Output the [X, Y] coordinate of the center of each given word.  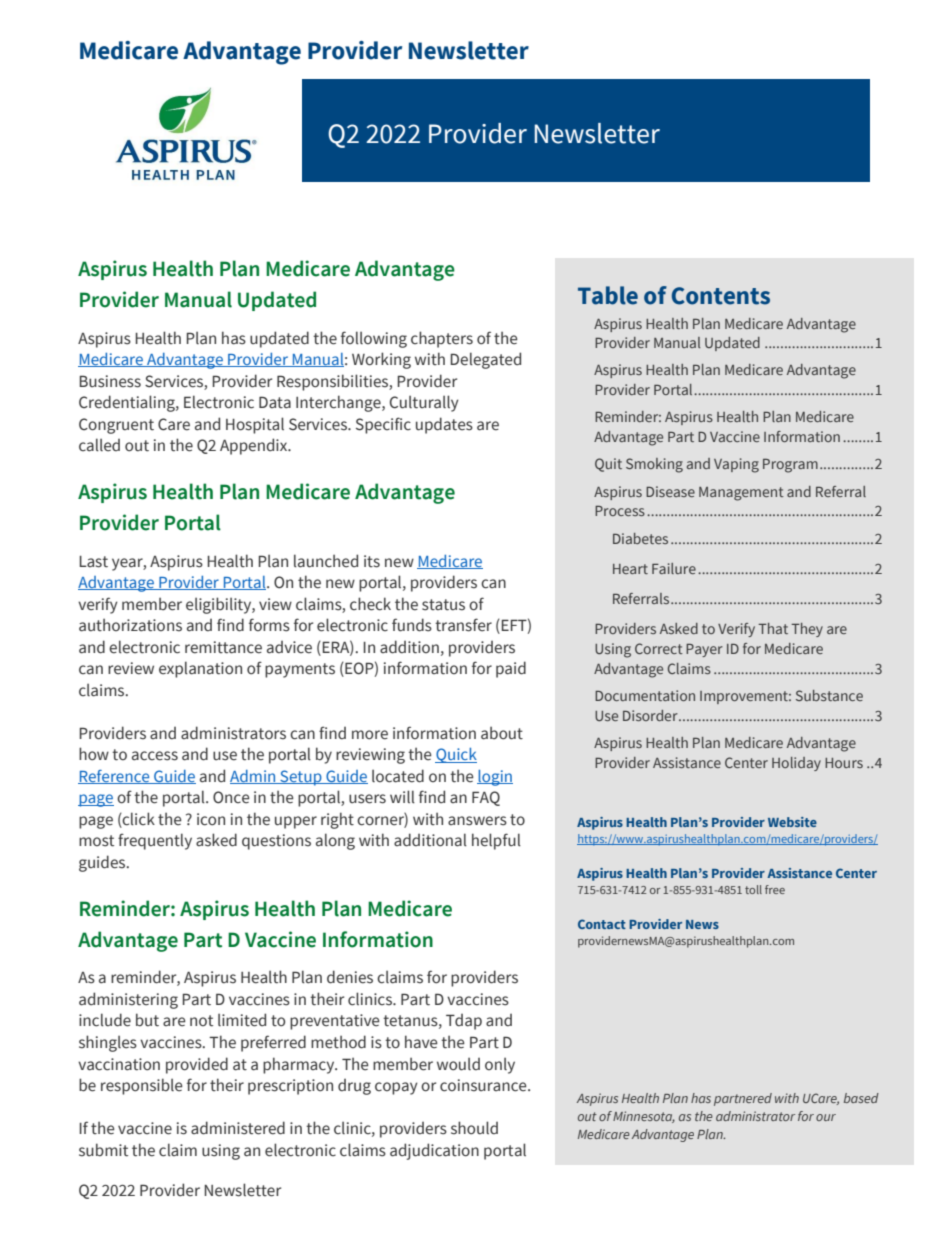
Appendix [255, 446]
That [773, 628]
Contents [721, 296]
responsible [142, 1086]
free [775, 889]
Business [110, 381]
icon [211, 819]
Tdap [464, 1022]
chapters [442, 339]
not [201, 1021]
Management [741, 494]
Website [792, 822]
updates [444, 425]
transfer [463, 625]
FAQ [486, 798]
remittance [223, 647]
